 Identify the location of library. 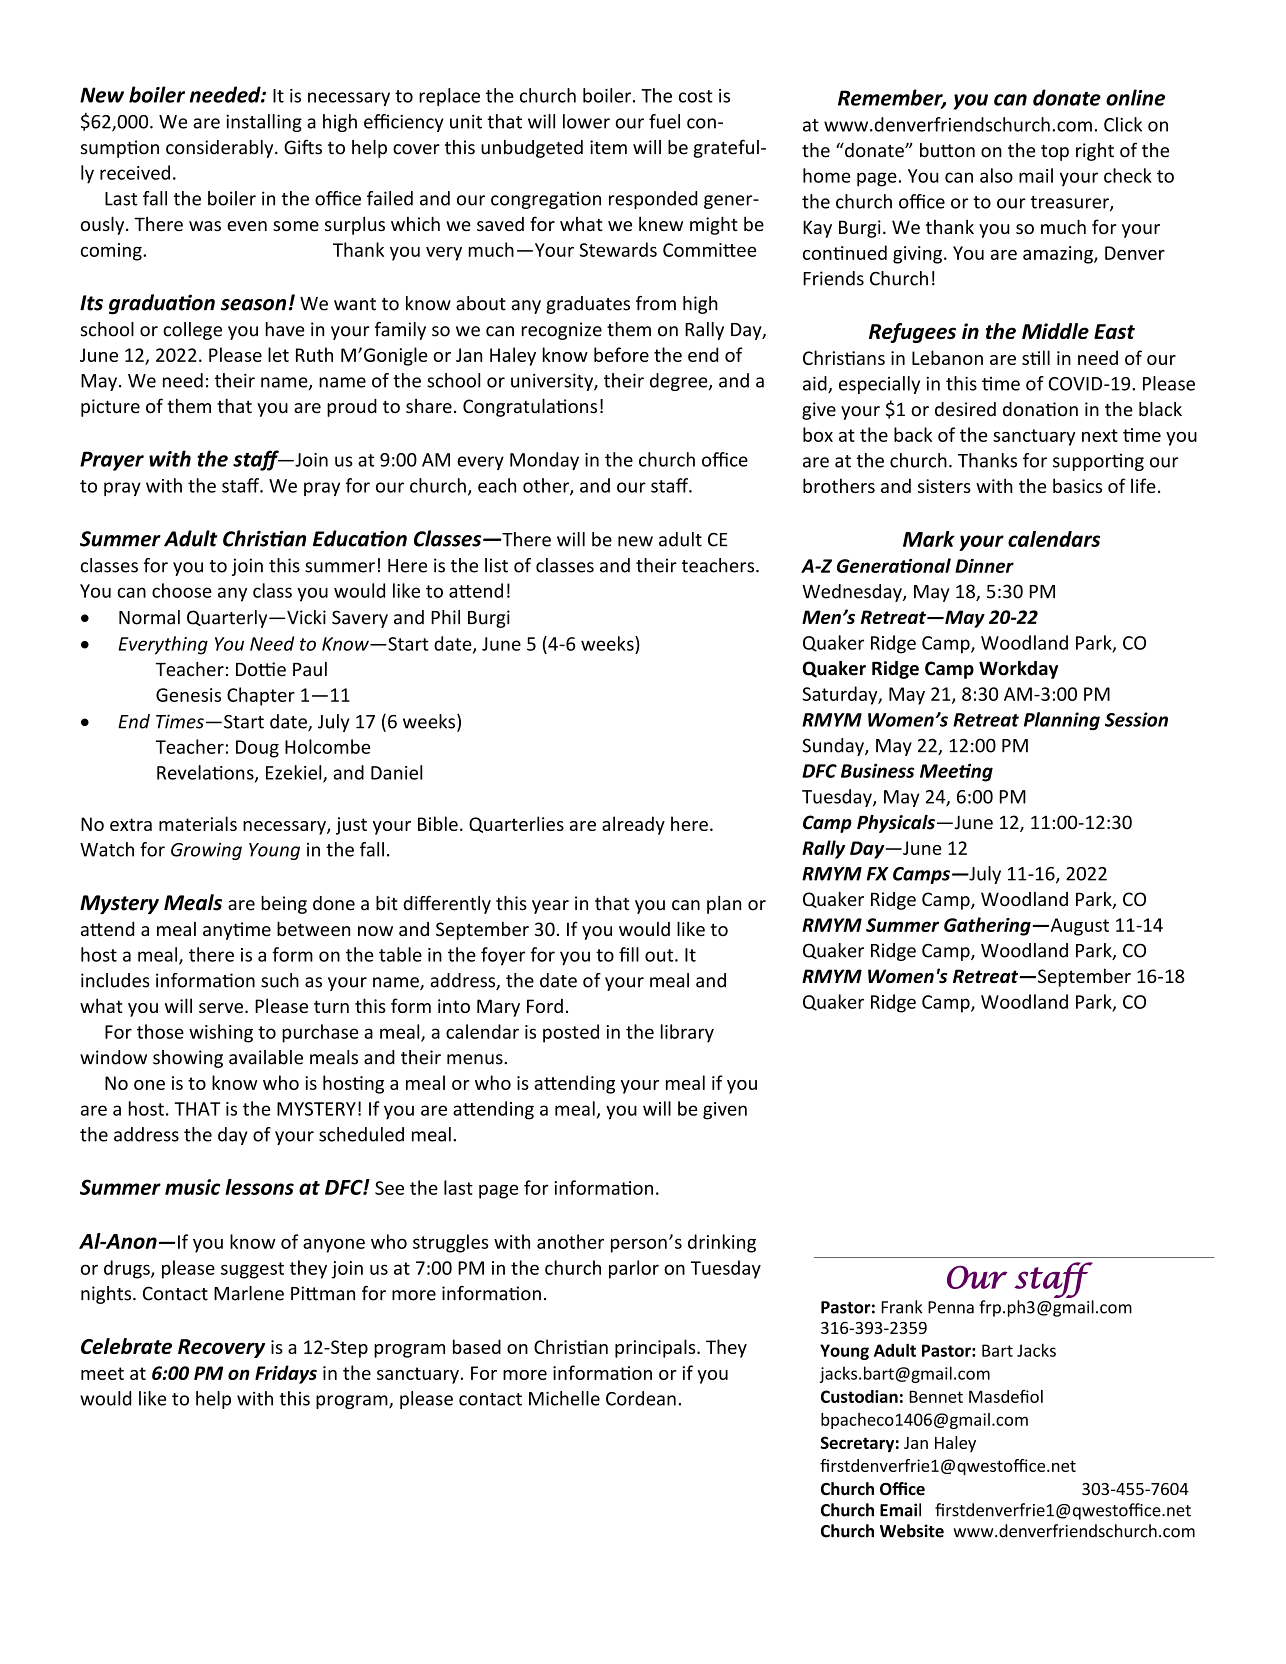
(687, 1033).
